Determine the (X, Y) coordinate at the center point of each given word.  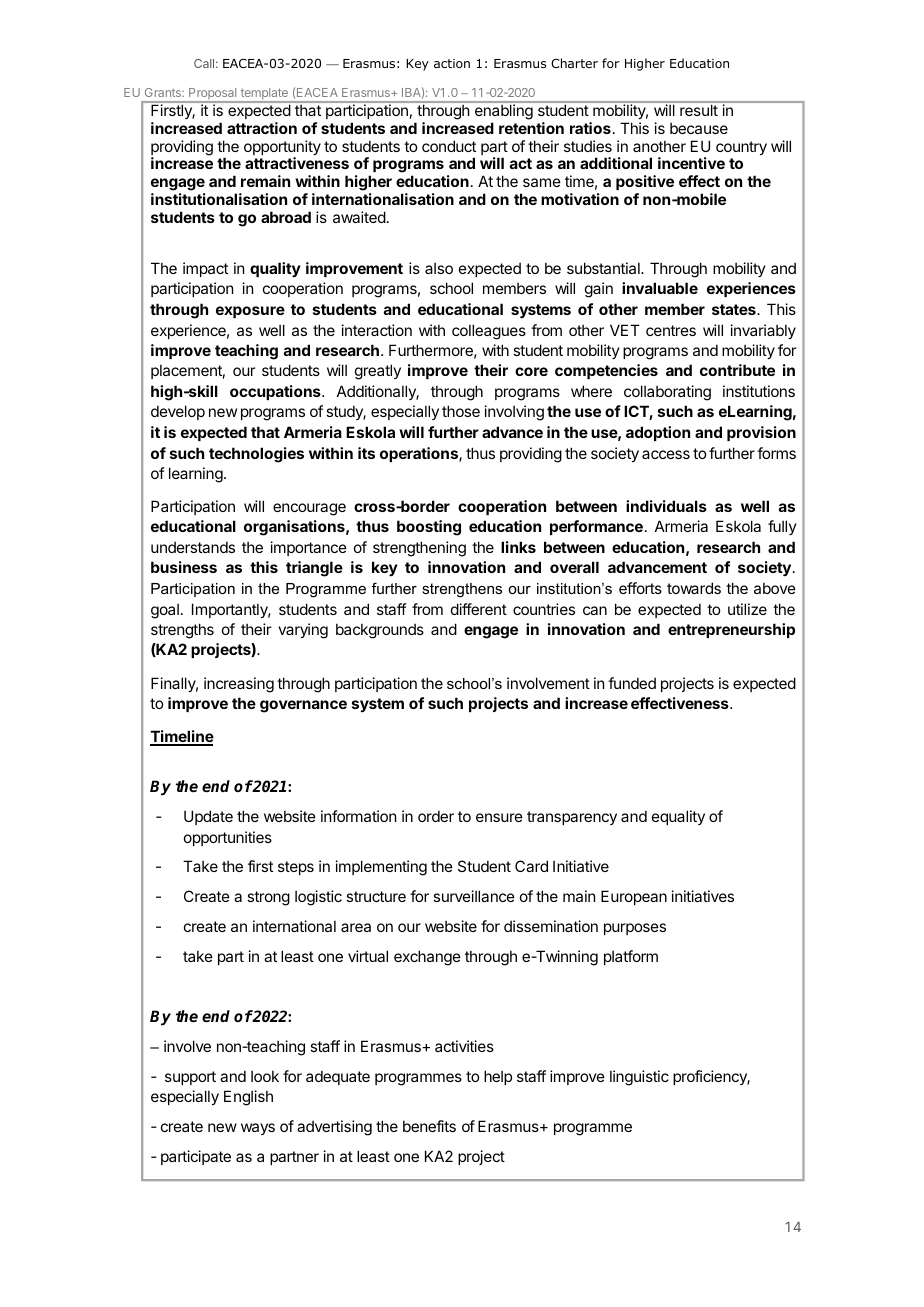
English (248, 1098)
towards (694, 588)
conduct (449, 146)
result (699, 110)
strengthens (462, 590)
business (184, 567)
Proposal (213, 95)
